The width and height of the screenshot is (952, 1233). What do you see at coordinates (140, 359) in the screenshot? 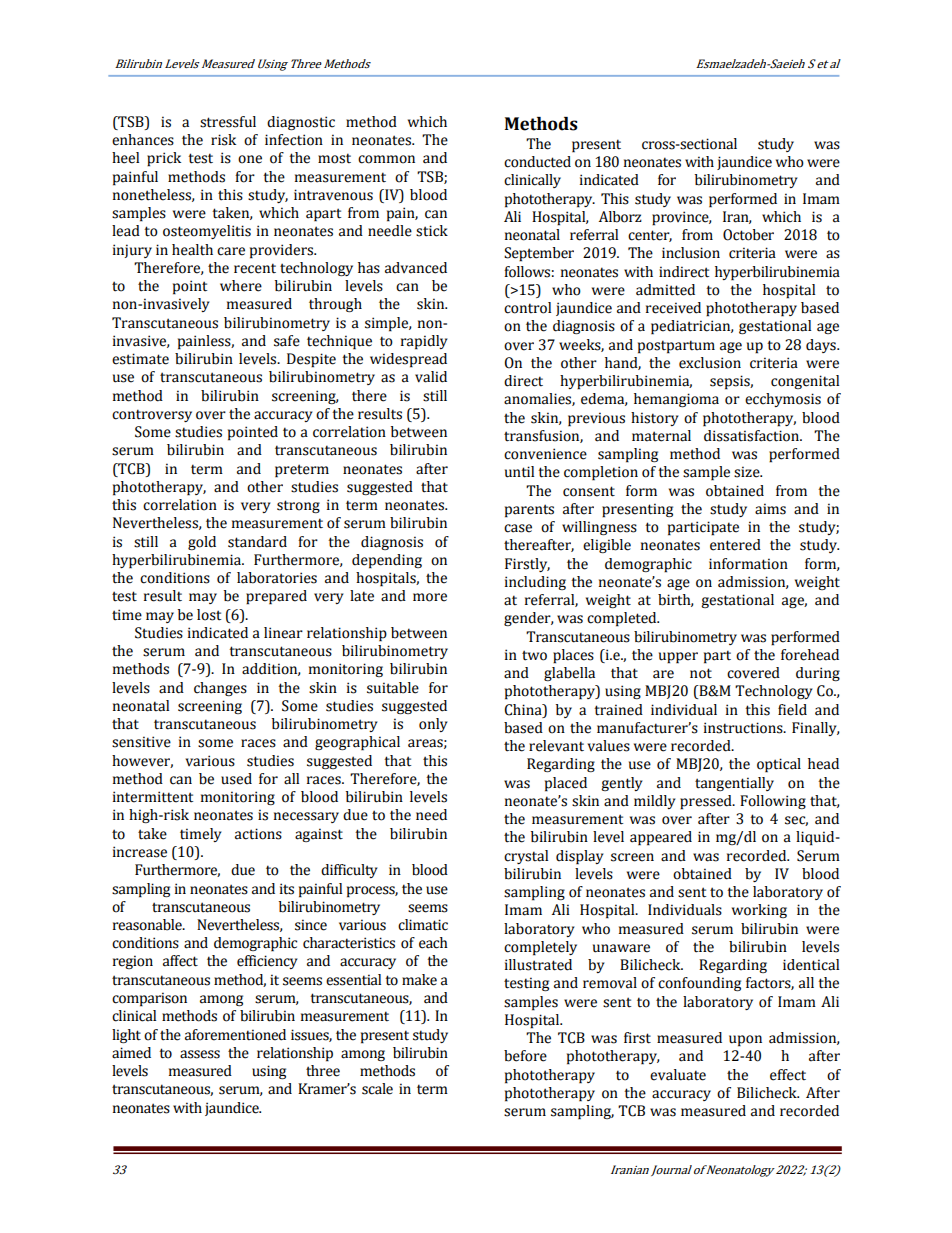
I see `estimate` at bounding box center [140, 359].
